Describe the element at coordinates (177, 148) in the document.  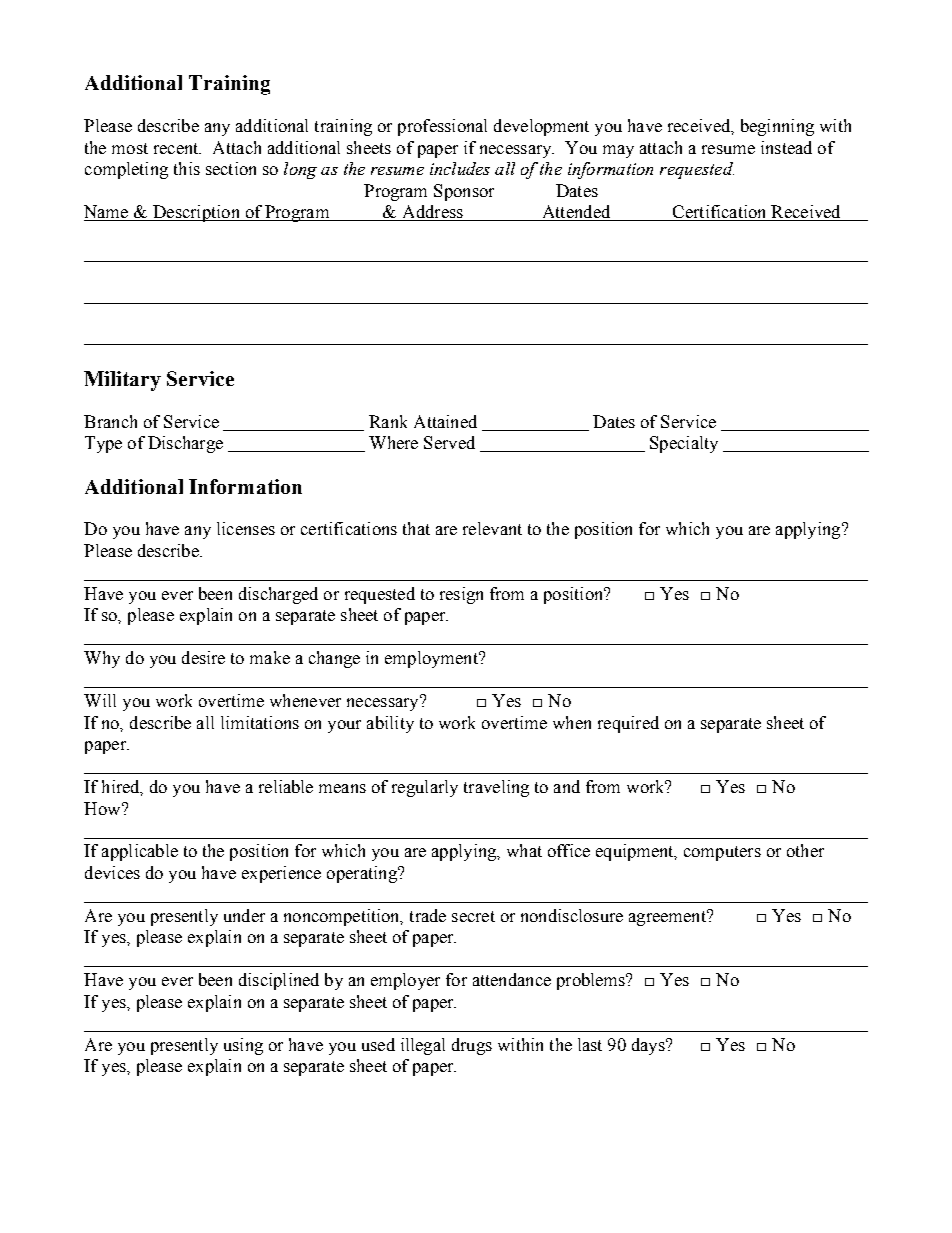
I see `recent` at that location.
